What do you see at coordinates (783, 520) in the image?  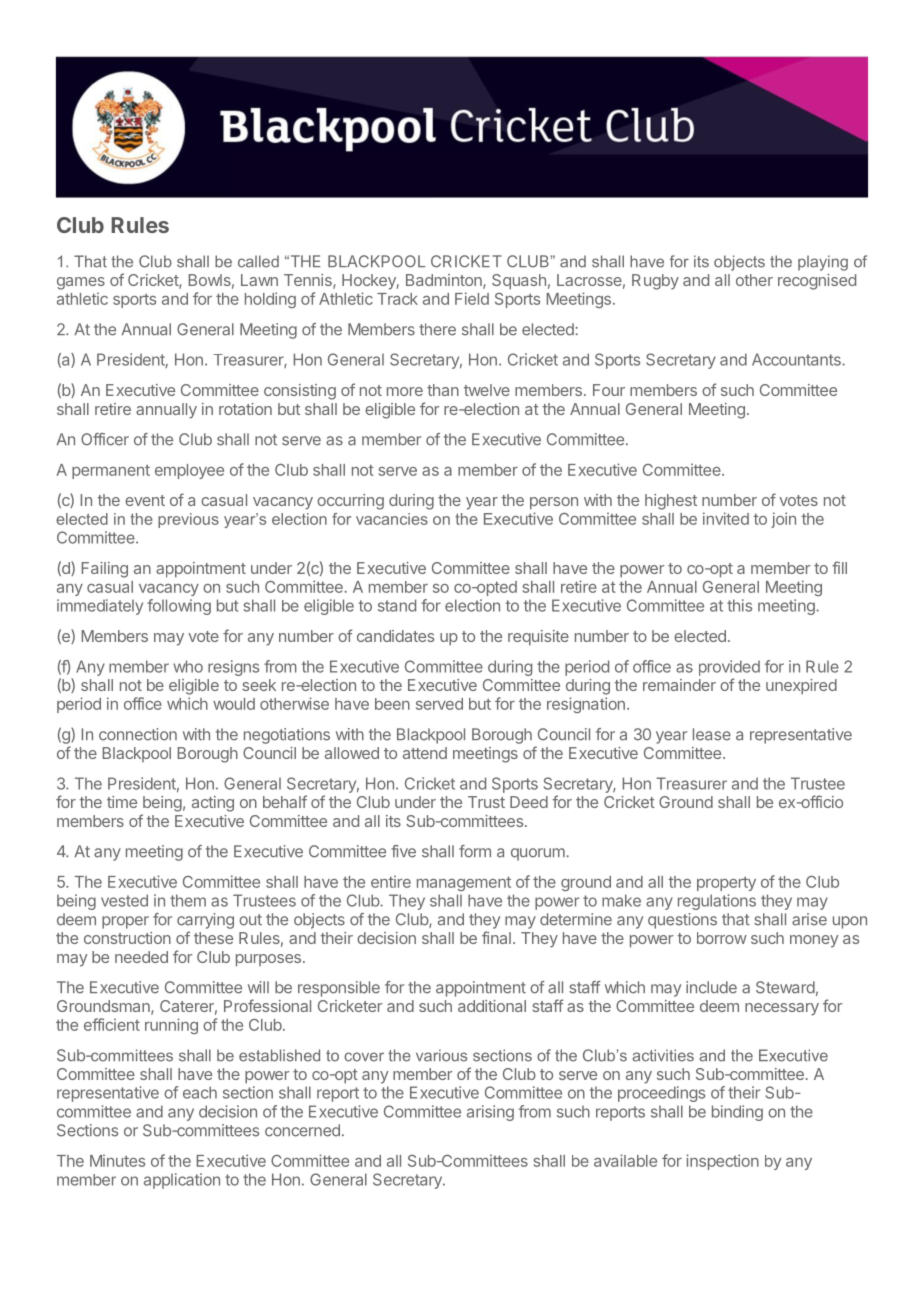 I see `join` at bounding box center [783, 520].
